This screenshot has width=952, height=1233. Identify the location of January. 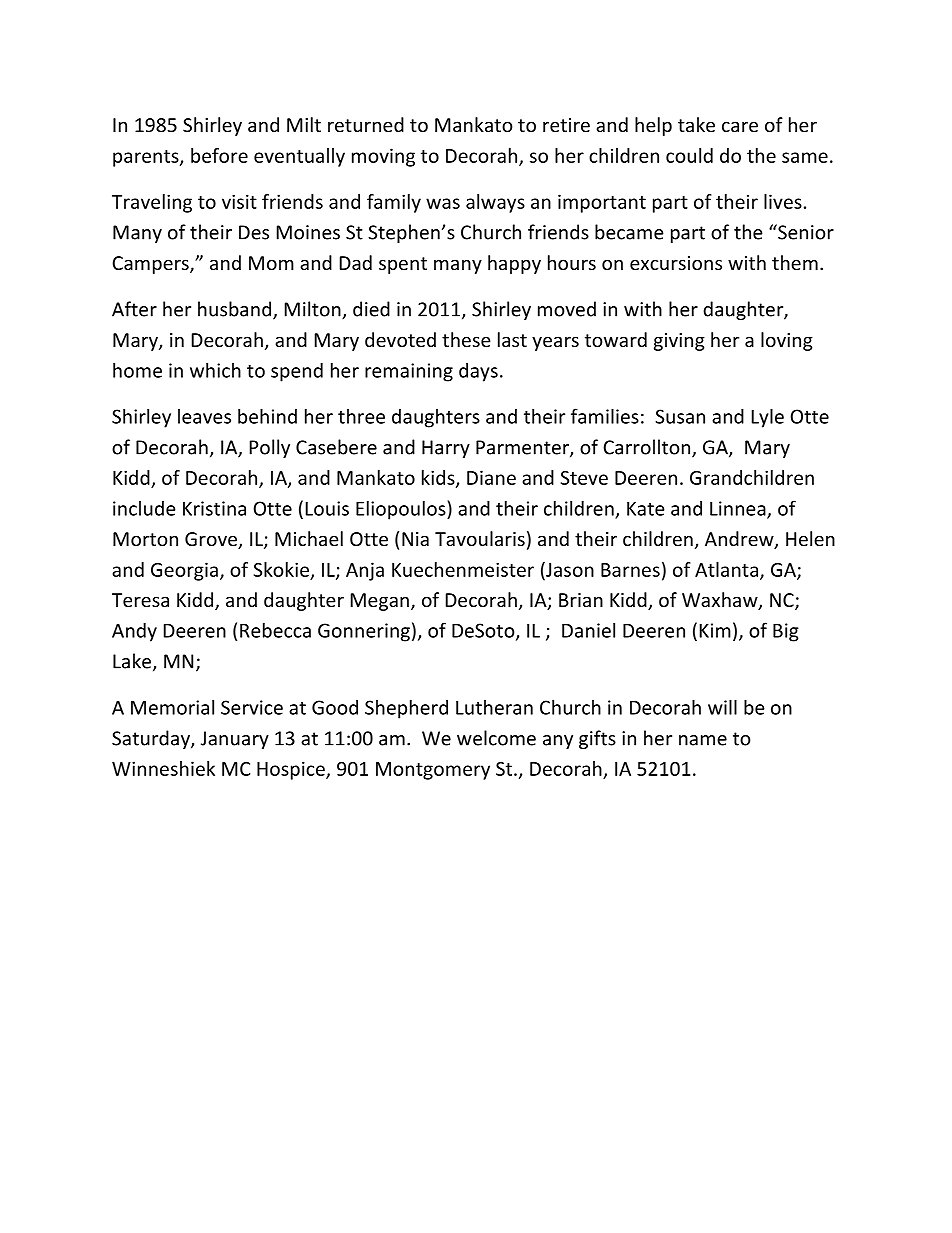
(235, 740).
